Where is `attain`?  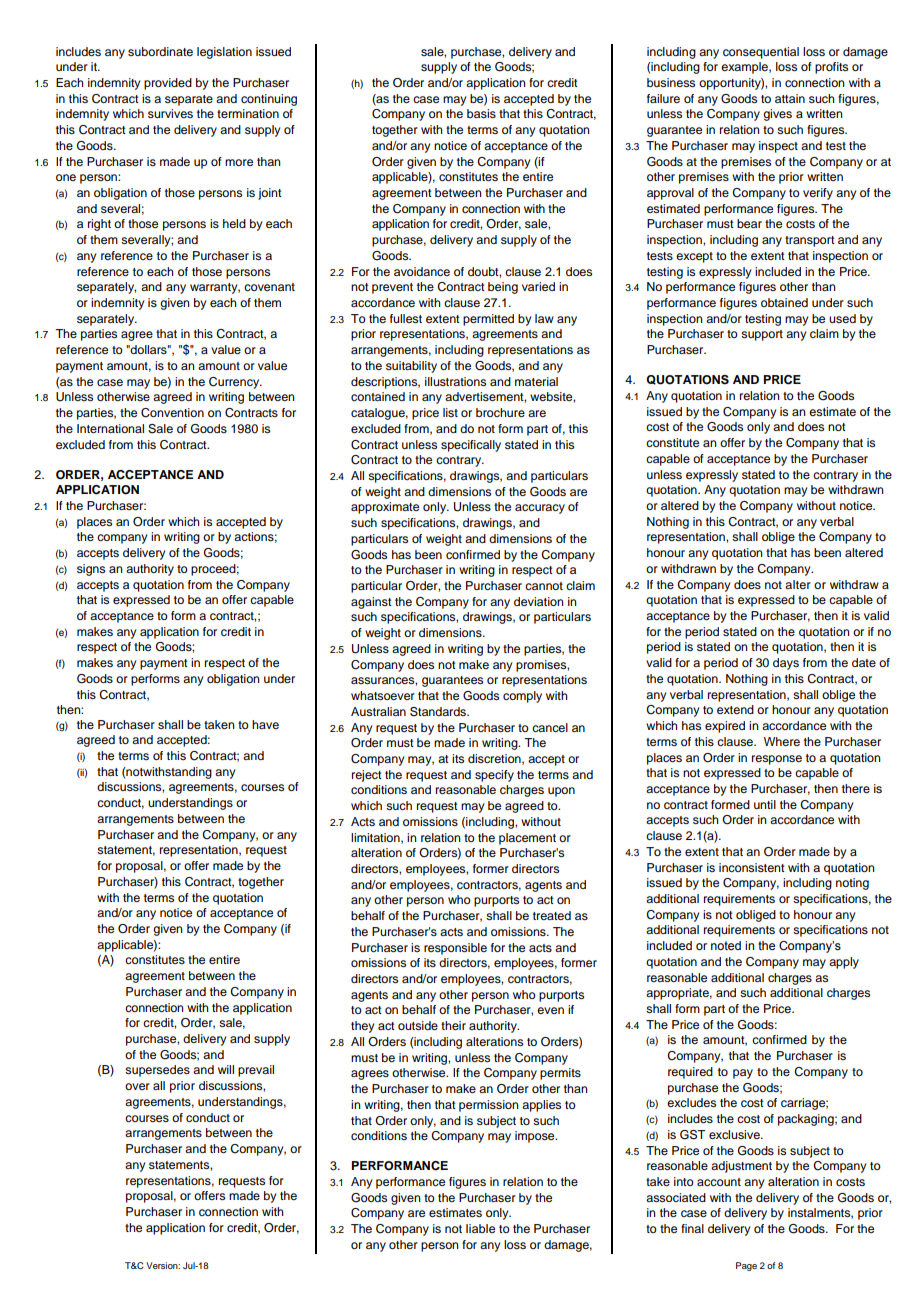
attain is located at coordinates (790, 98).
